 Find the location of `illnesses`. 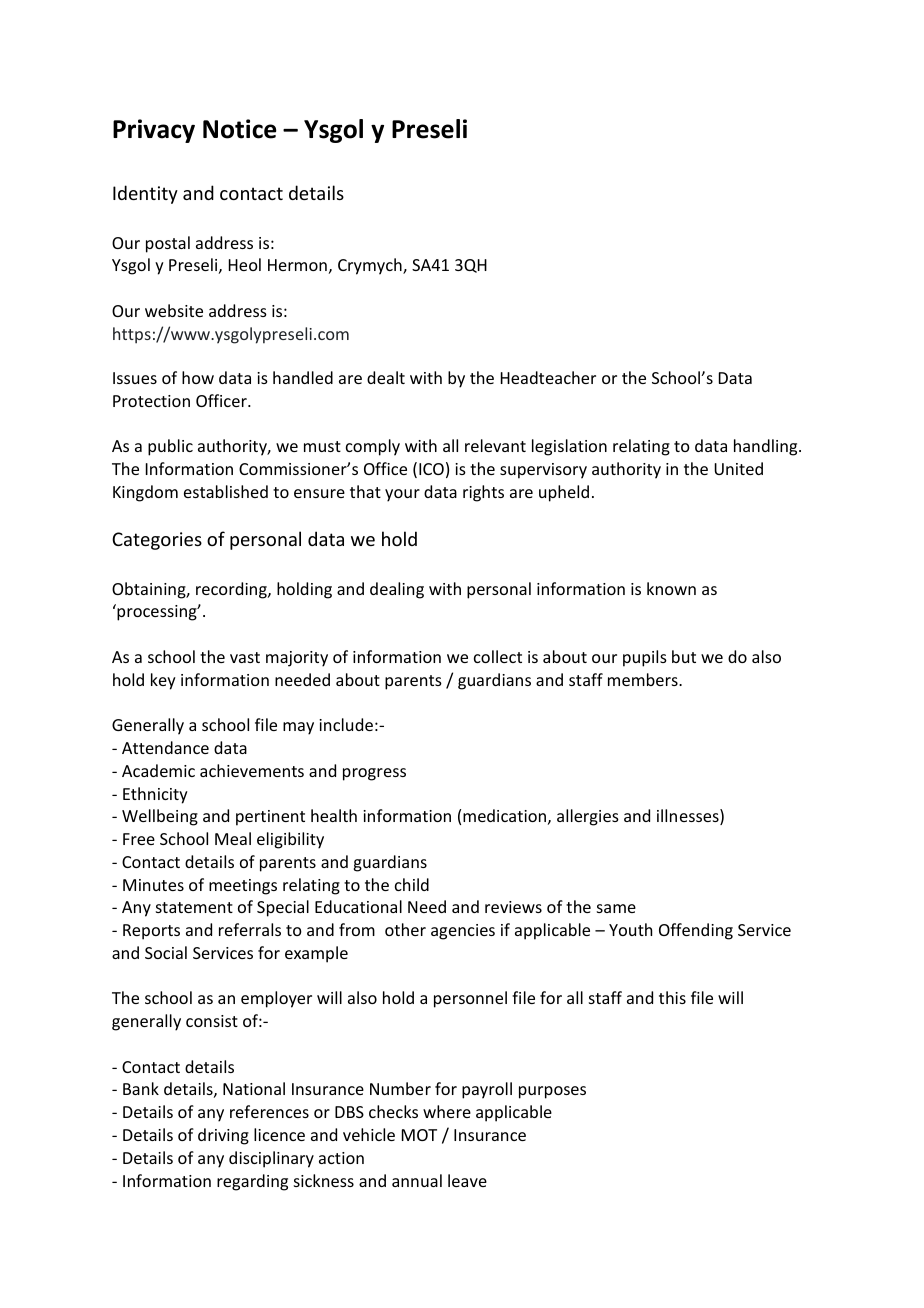

illnesses is located at coordinates (689, 817).
